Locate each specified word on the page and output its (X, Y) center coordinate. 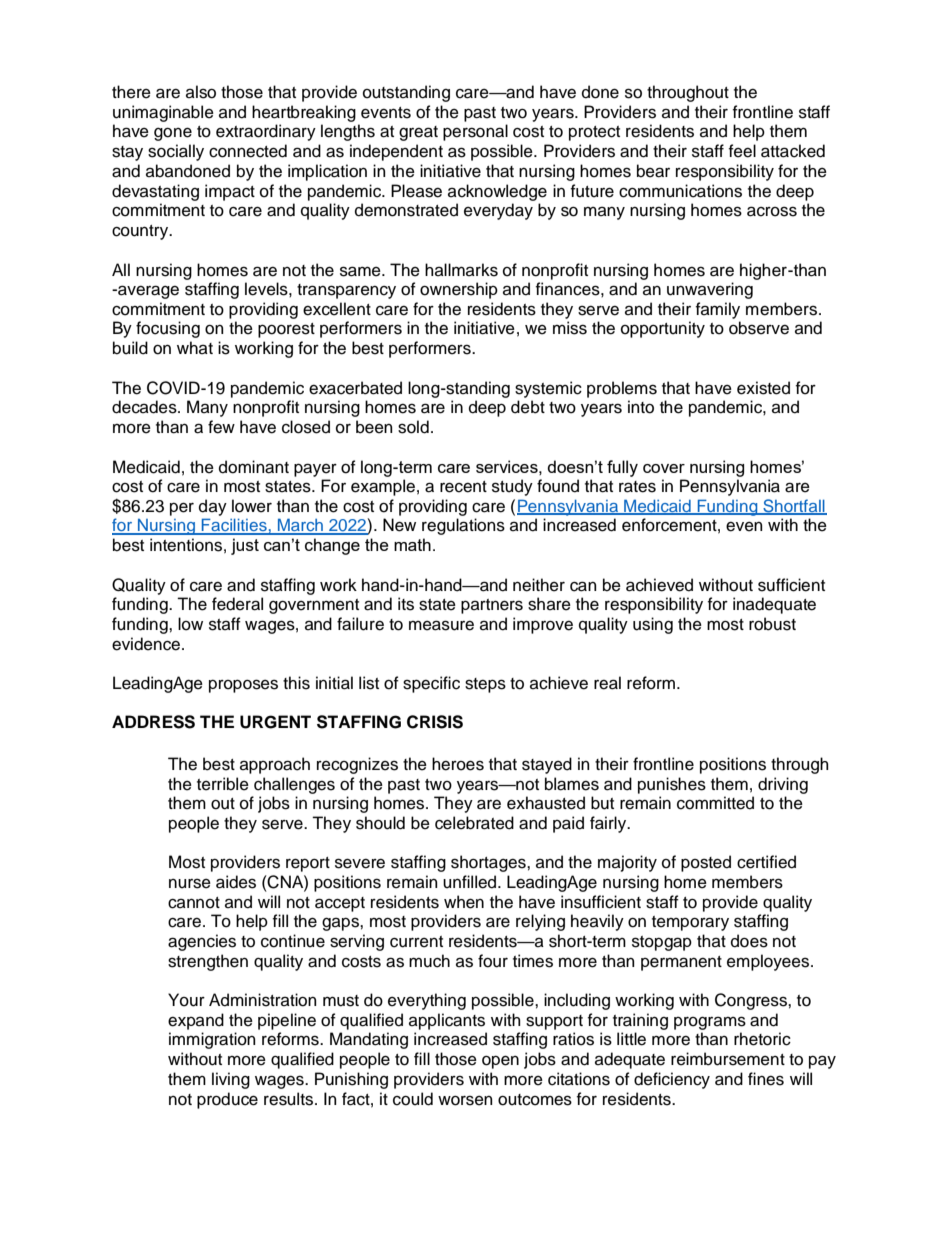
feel (742, 151)
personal (475, 132)
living (231, 1080)
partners (492, 606)
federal (237, 604)
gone (173, 134)
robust (772, 624)
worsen (465, 1100)
